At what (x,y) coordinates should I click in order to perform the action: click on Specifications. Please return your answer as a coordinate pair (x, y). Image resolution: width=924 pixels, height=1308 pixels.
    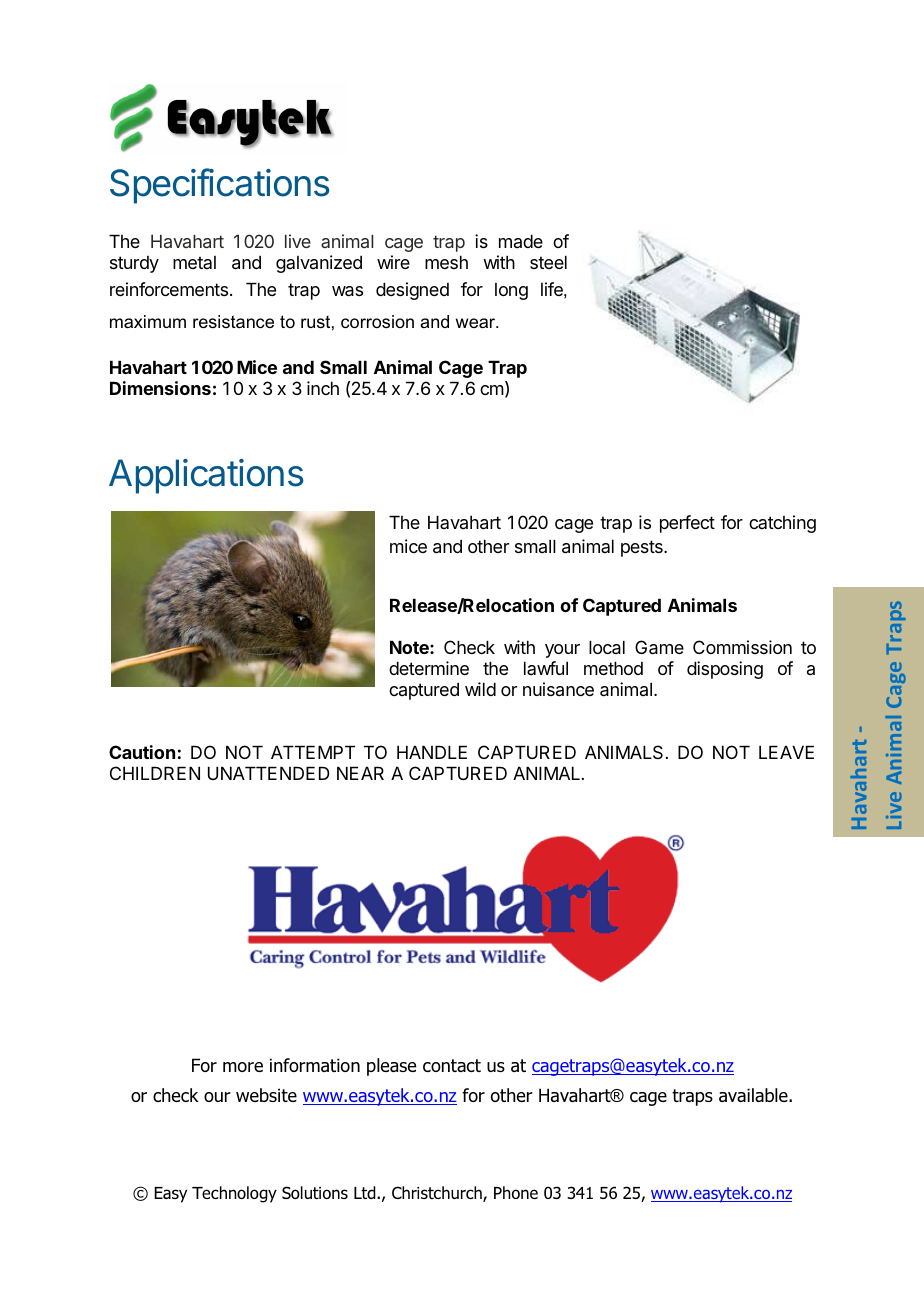
    Looking at the image, I should click on (220, 186).
